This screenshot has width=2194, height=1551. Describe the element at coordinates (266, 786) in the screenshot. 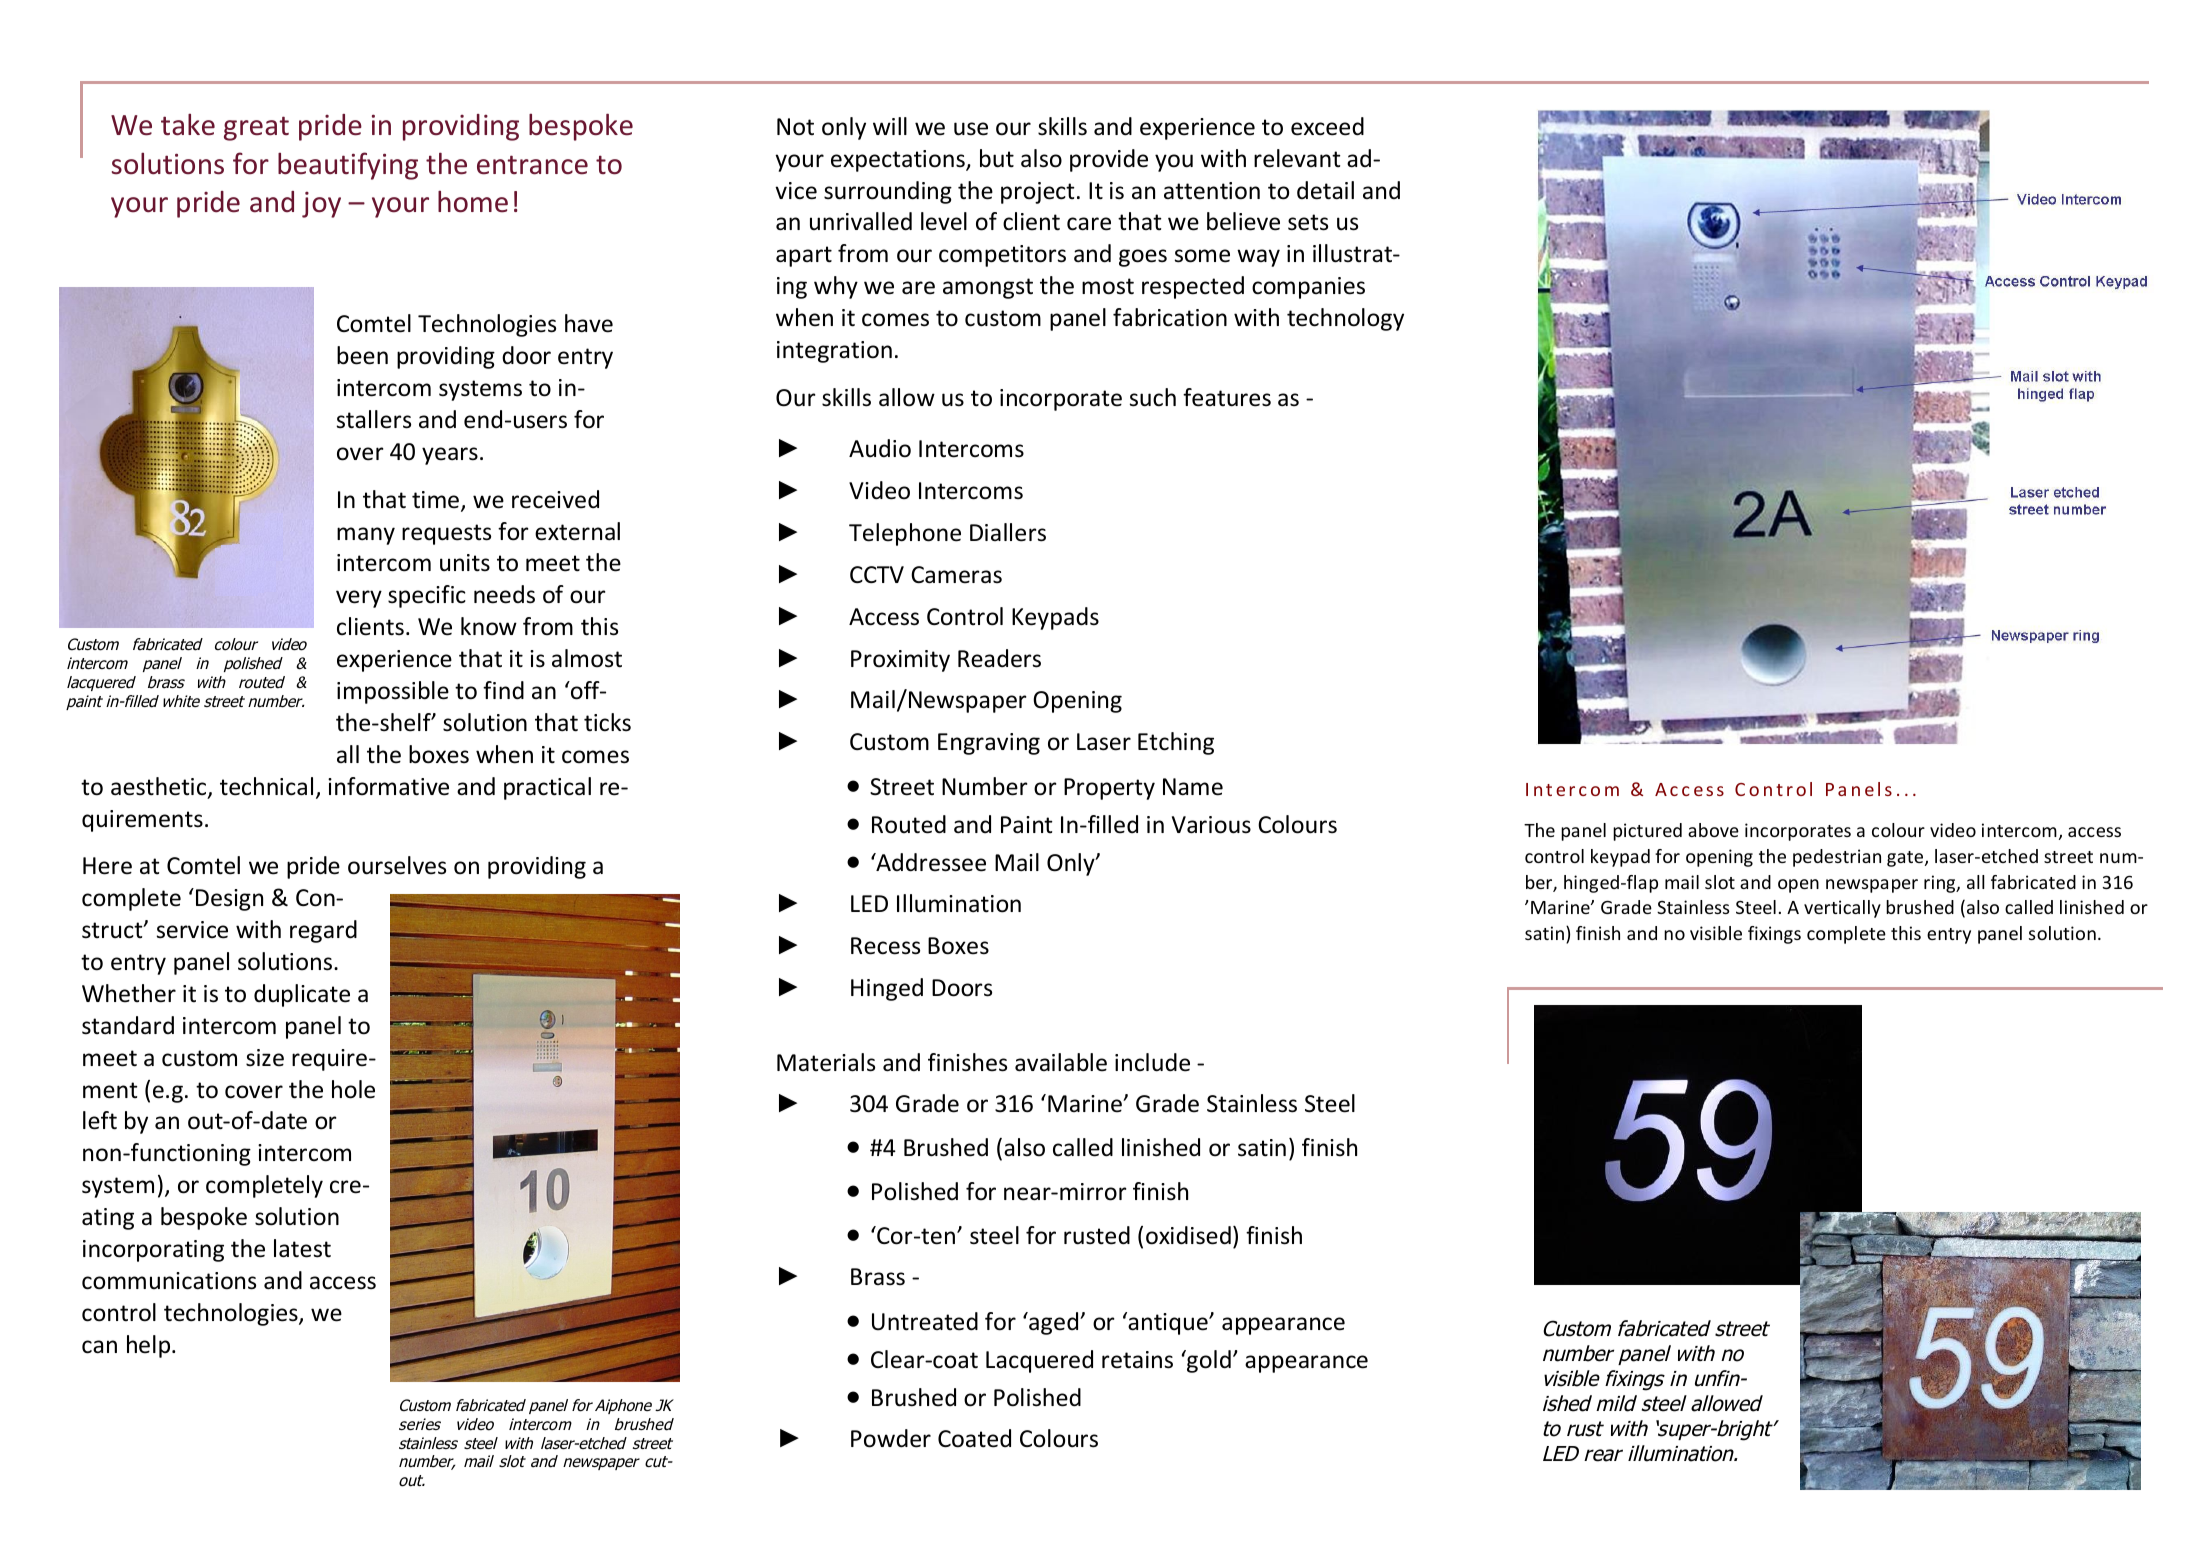

I see `technical` at that location.
